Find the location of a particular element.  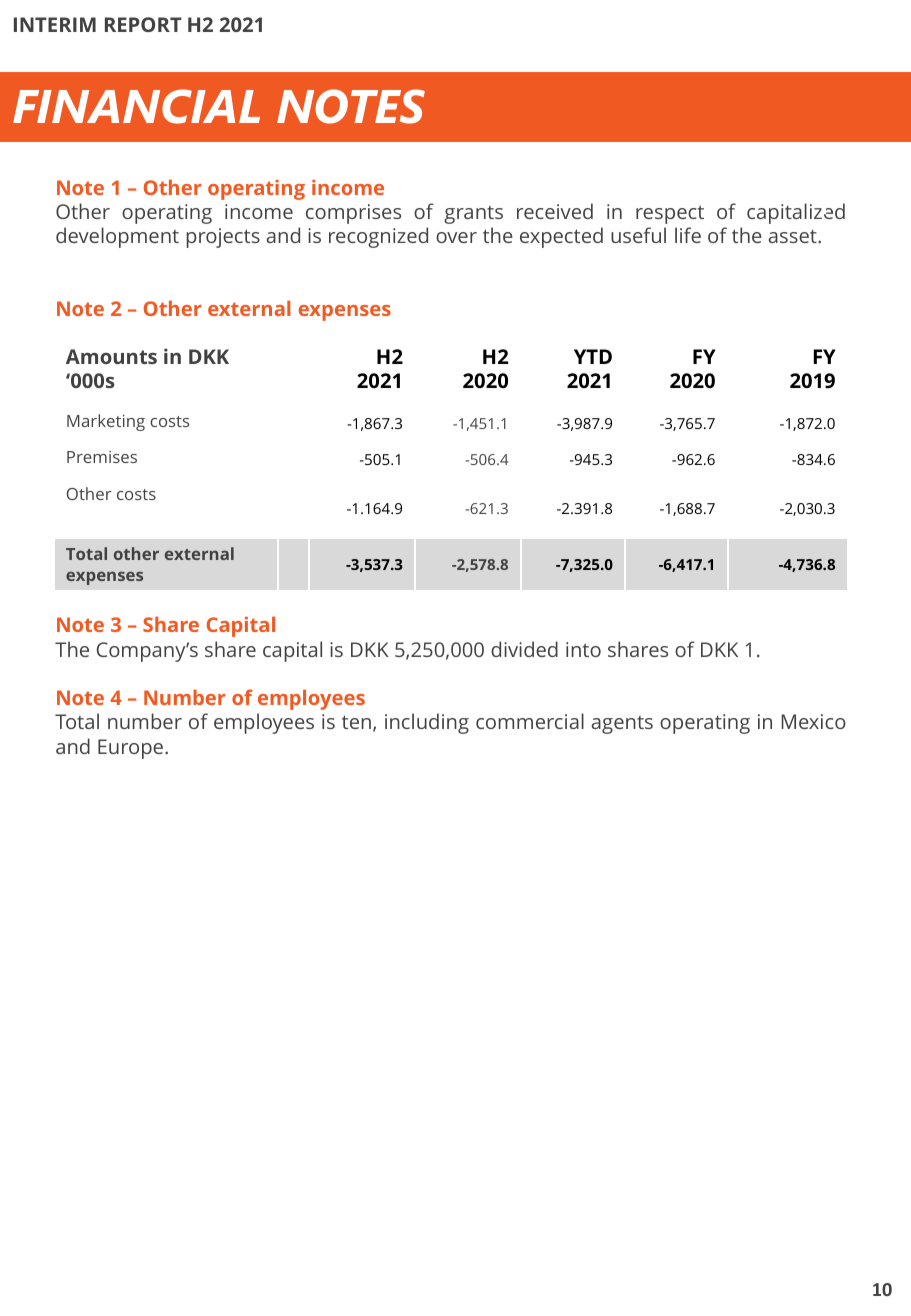

life is located at coordinates (688, 235).
